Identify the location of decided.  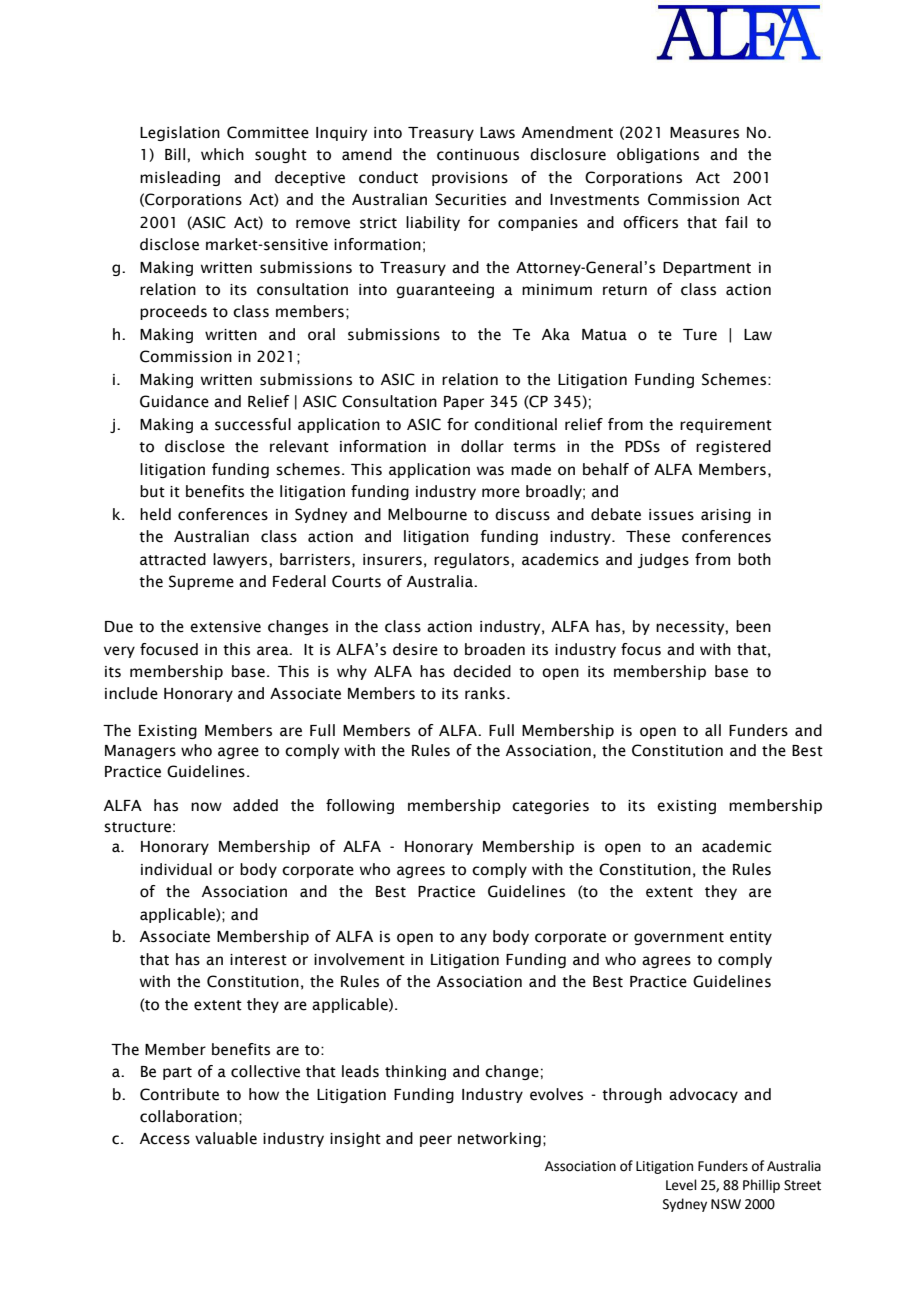
(482, 671).
